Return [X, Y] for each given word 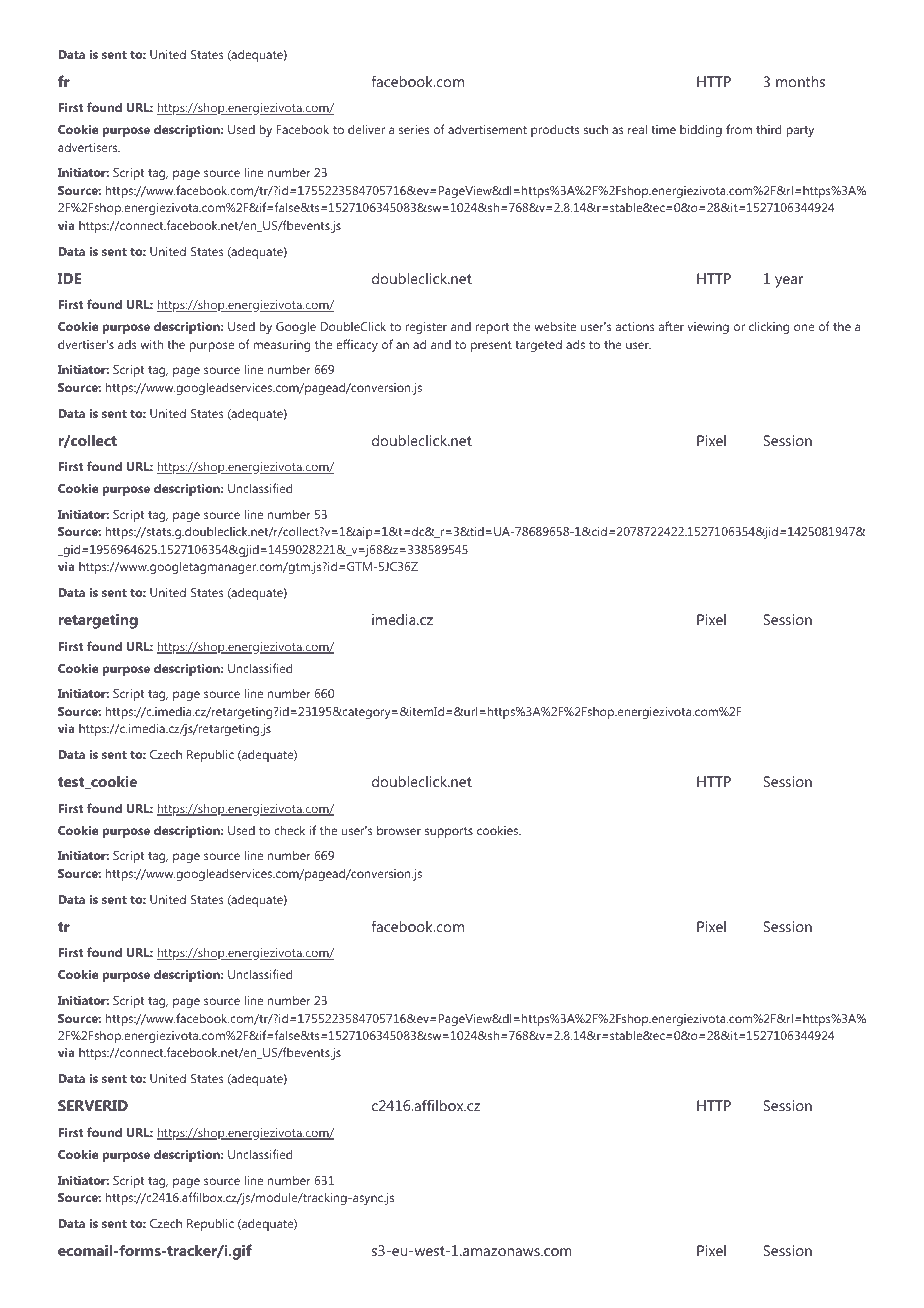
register [426, 328]
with [151, 344]
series [414, 129]
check [289, 830]
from [739, 129]
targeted [538, 345]
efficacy [357, 345]
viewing [708, 328]
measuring [281, 346]
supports [449, 832]
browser [399, 830]
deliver [366, 129]
